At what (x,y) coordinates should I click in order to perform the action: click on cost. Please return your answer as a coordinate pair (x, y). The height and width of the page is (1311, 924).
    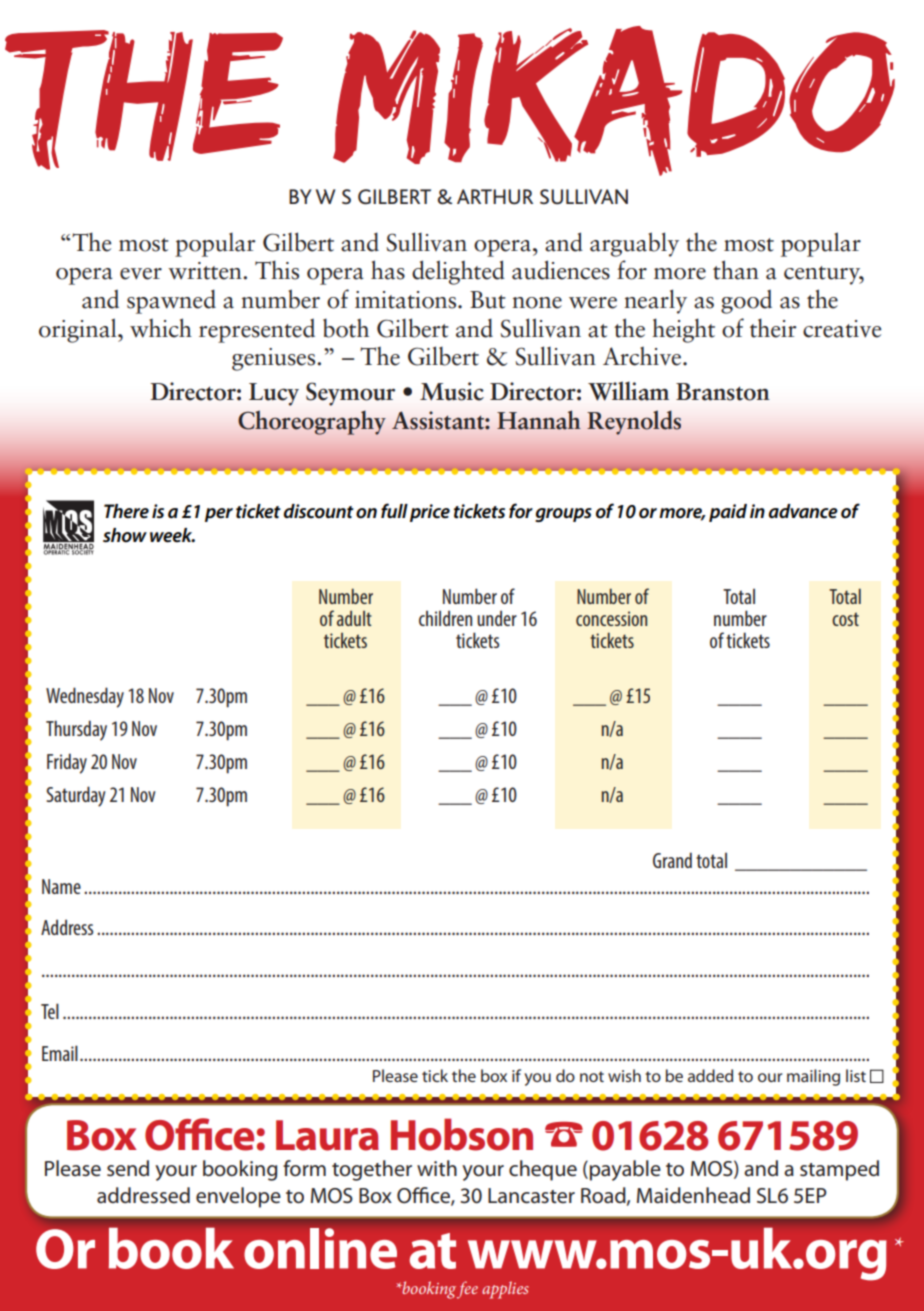
    Looking at the image, I should click on (845, 619).
